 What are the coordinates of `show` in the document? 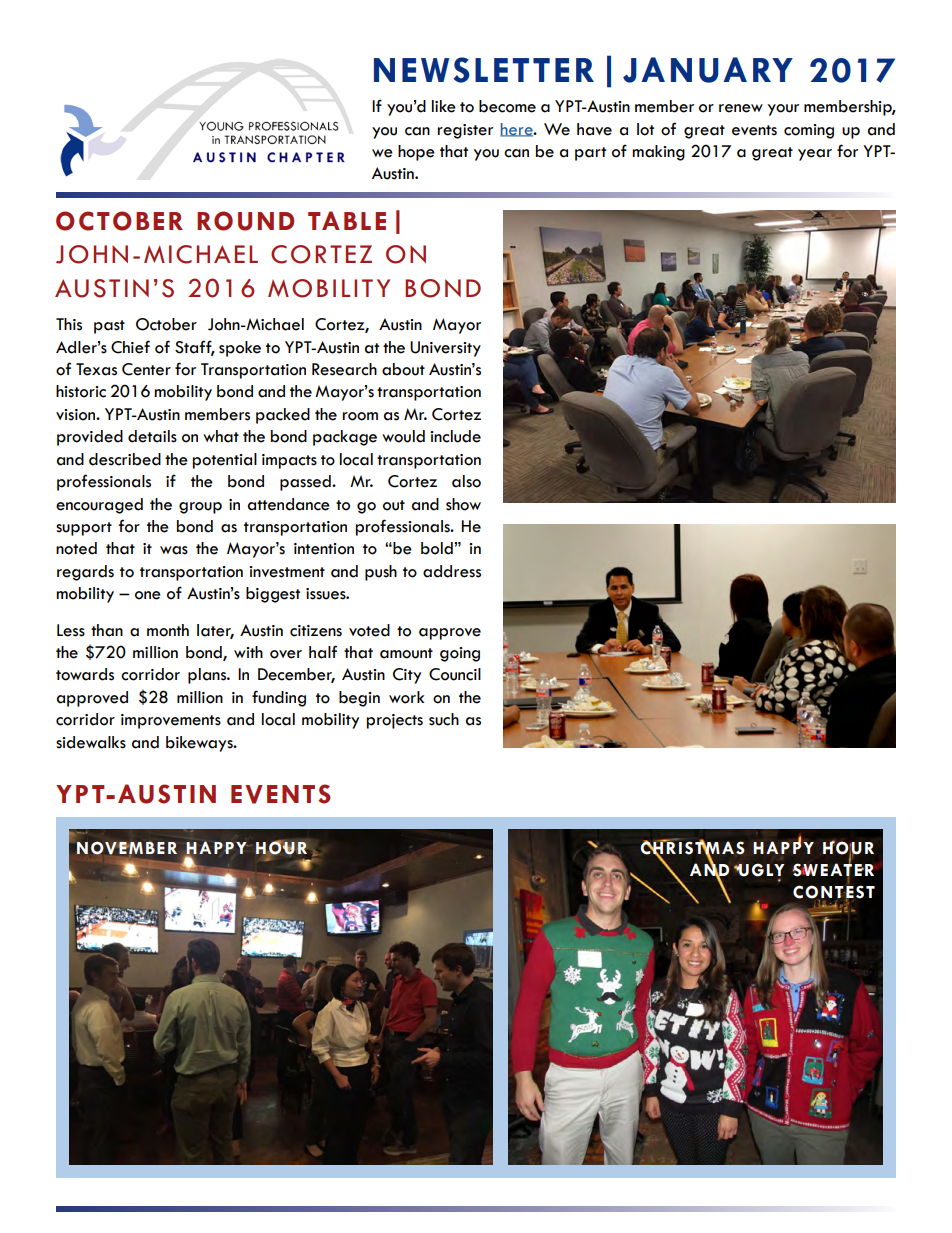 It's located at (463, 504).
